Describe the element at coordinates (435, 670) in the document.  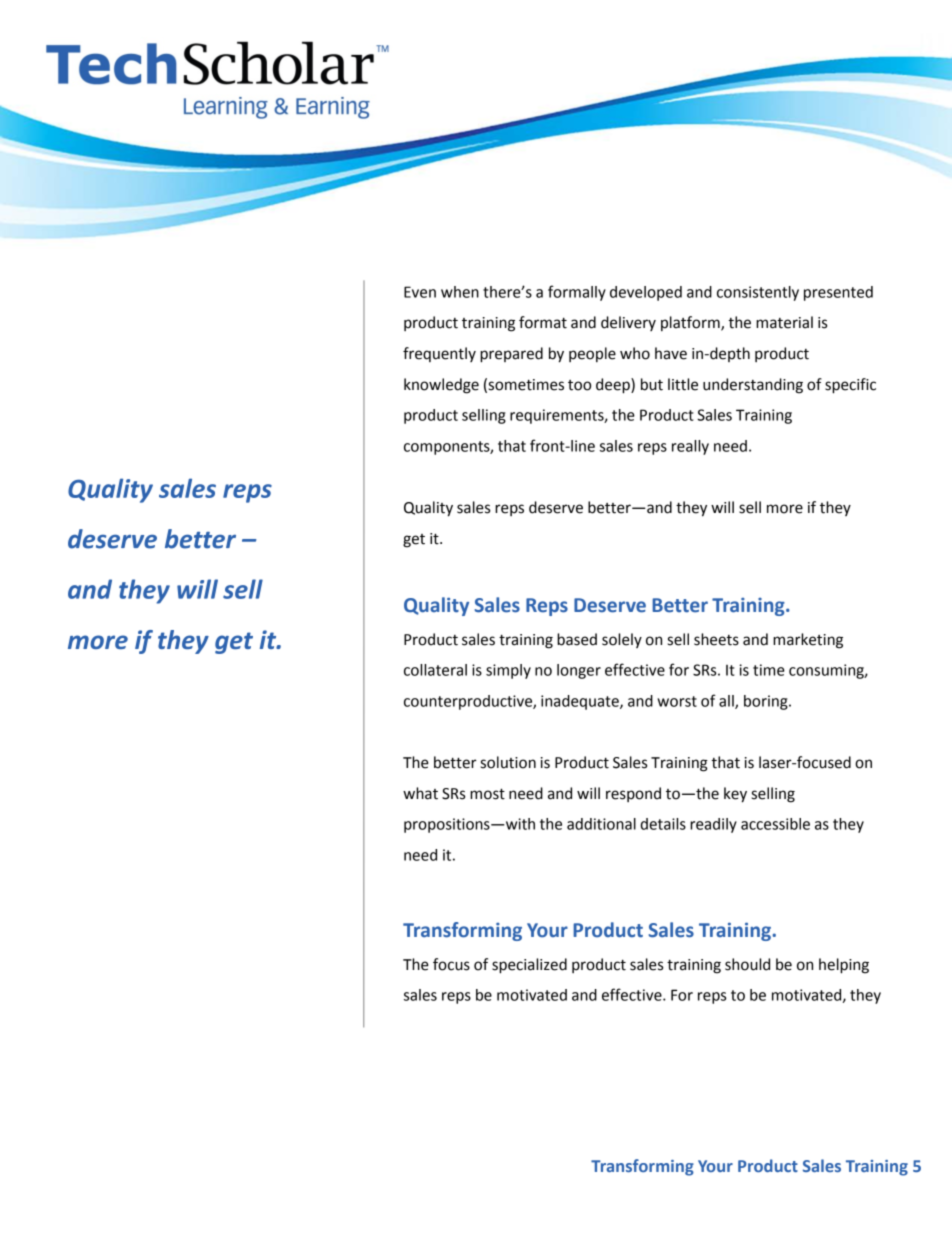
I see `collateral` at that location.
